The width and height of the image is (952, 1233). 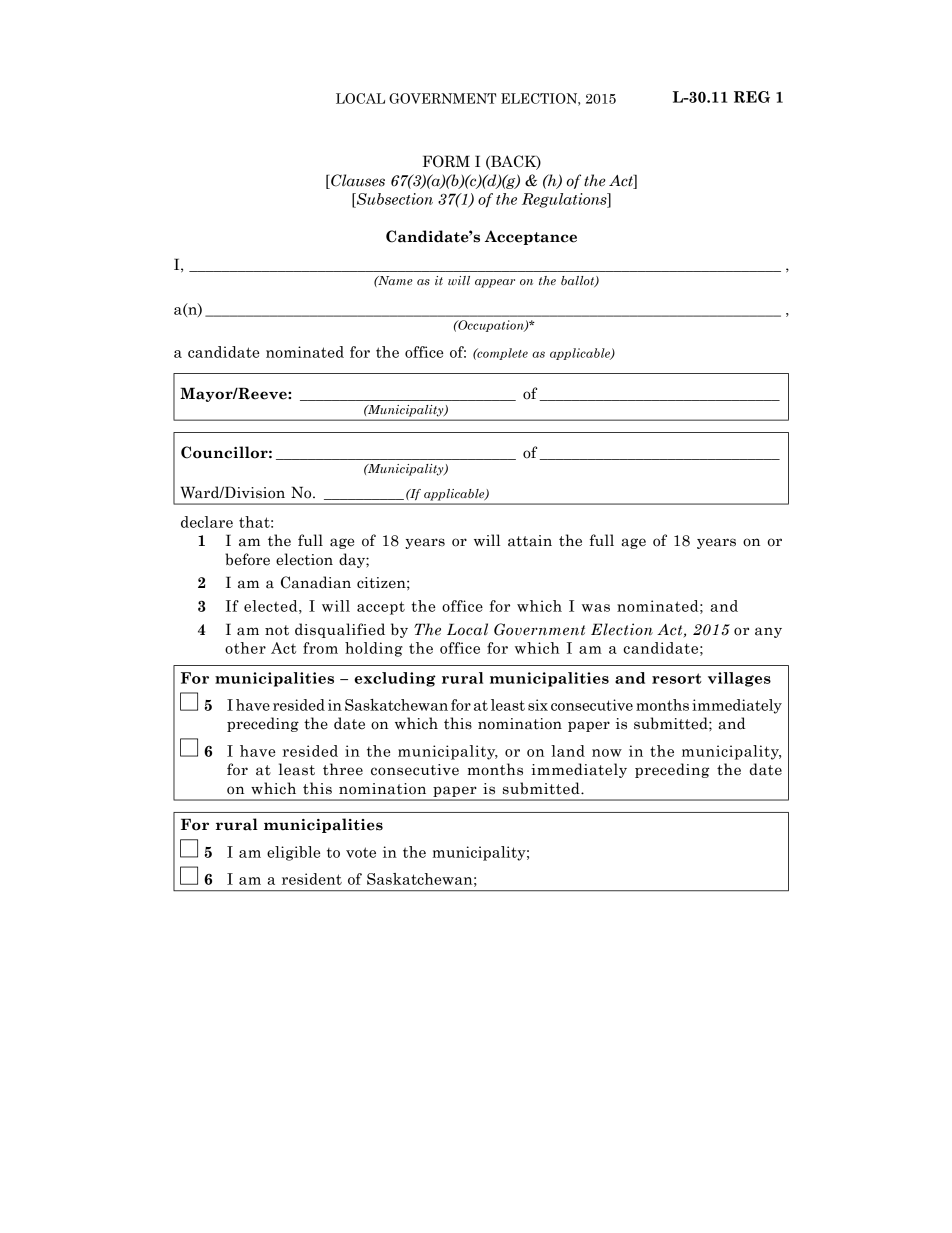 What do you see at coordinates (768, 632) in the image?
I see `any` at bounding box center [768, 632].
